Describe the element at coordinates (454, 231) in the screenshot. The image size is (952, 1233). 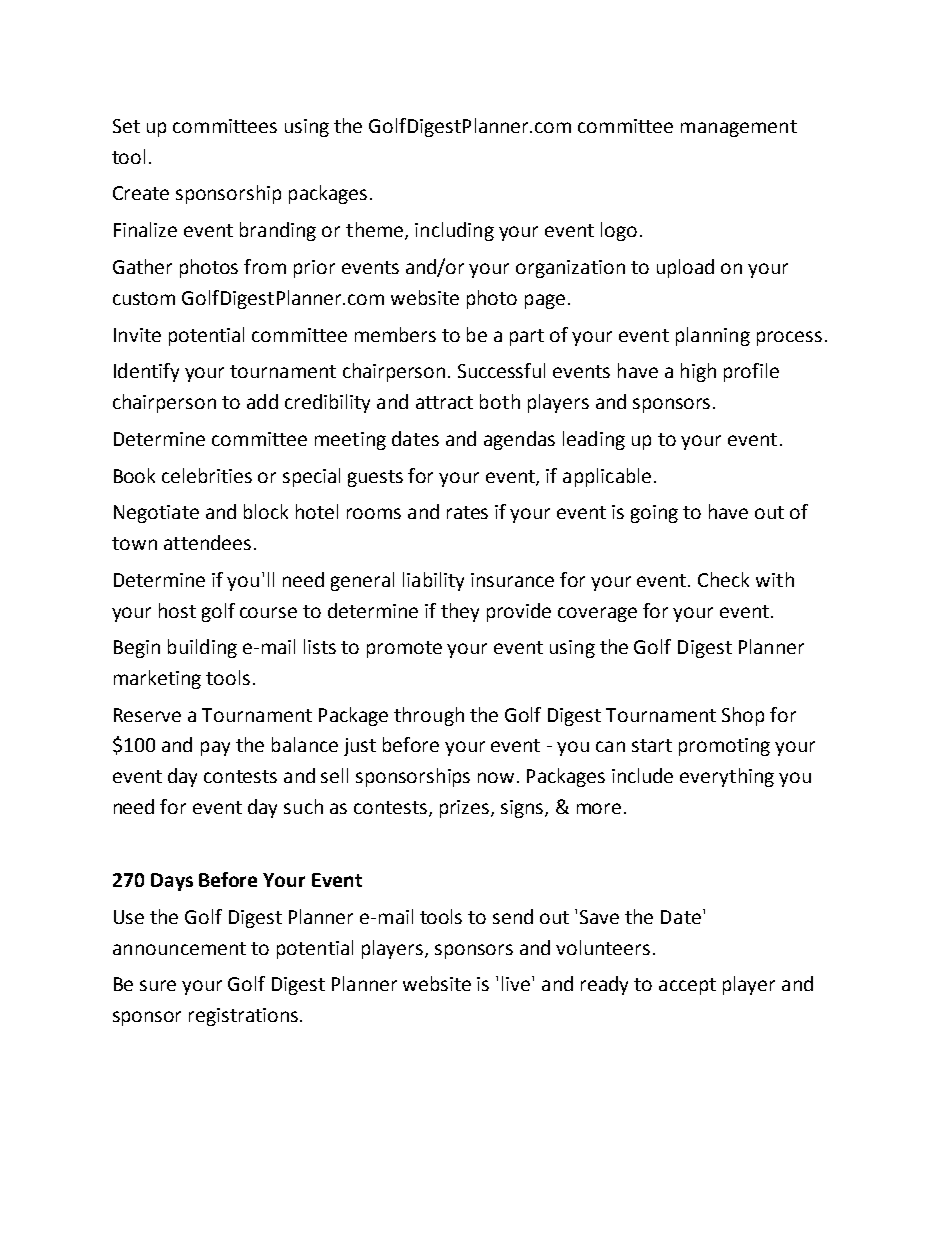
I see `including` at that location.
